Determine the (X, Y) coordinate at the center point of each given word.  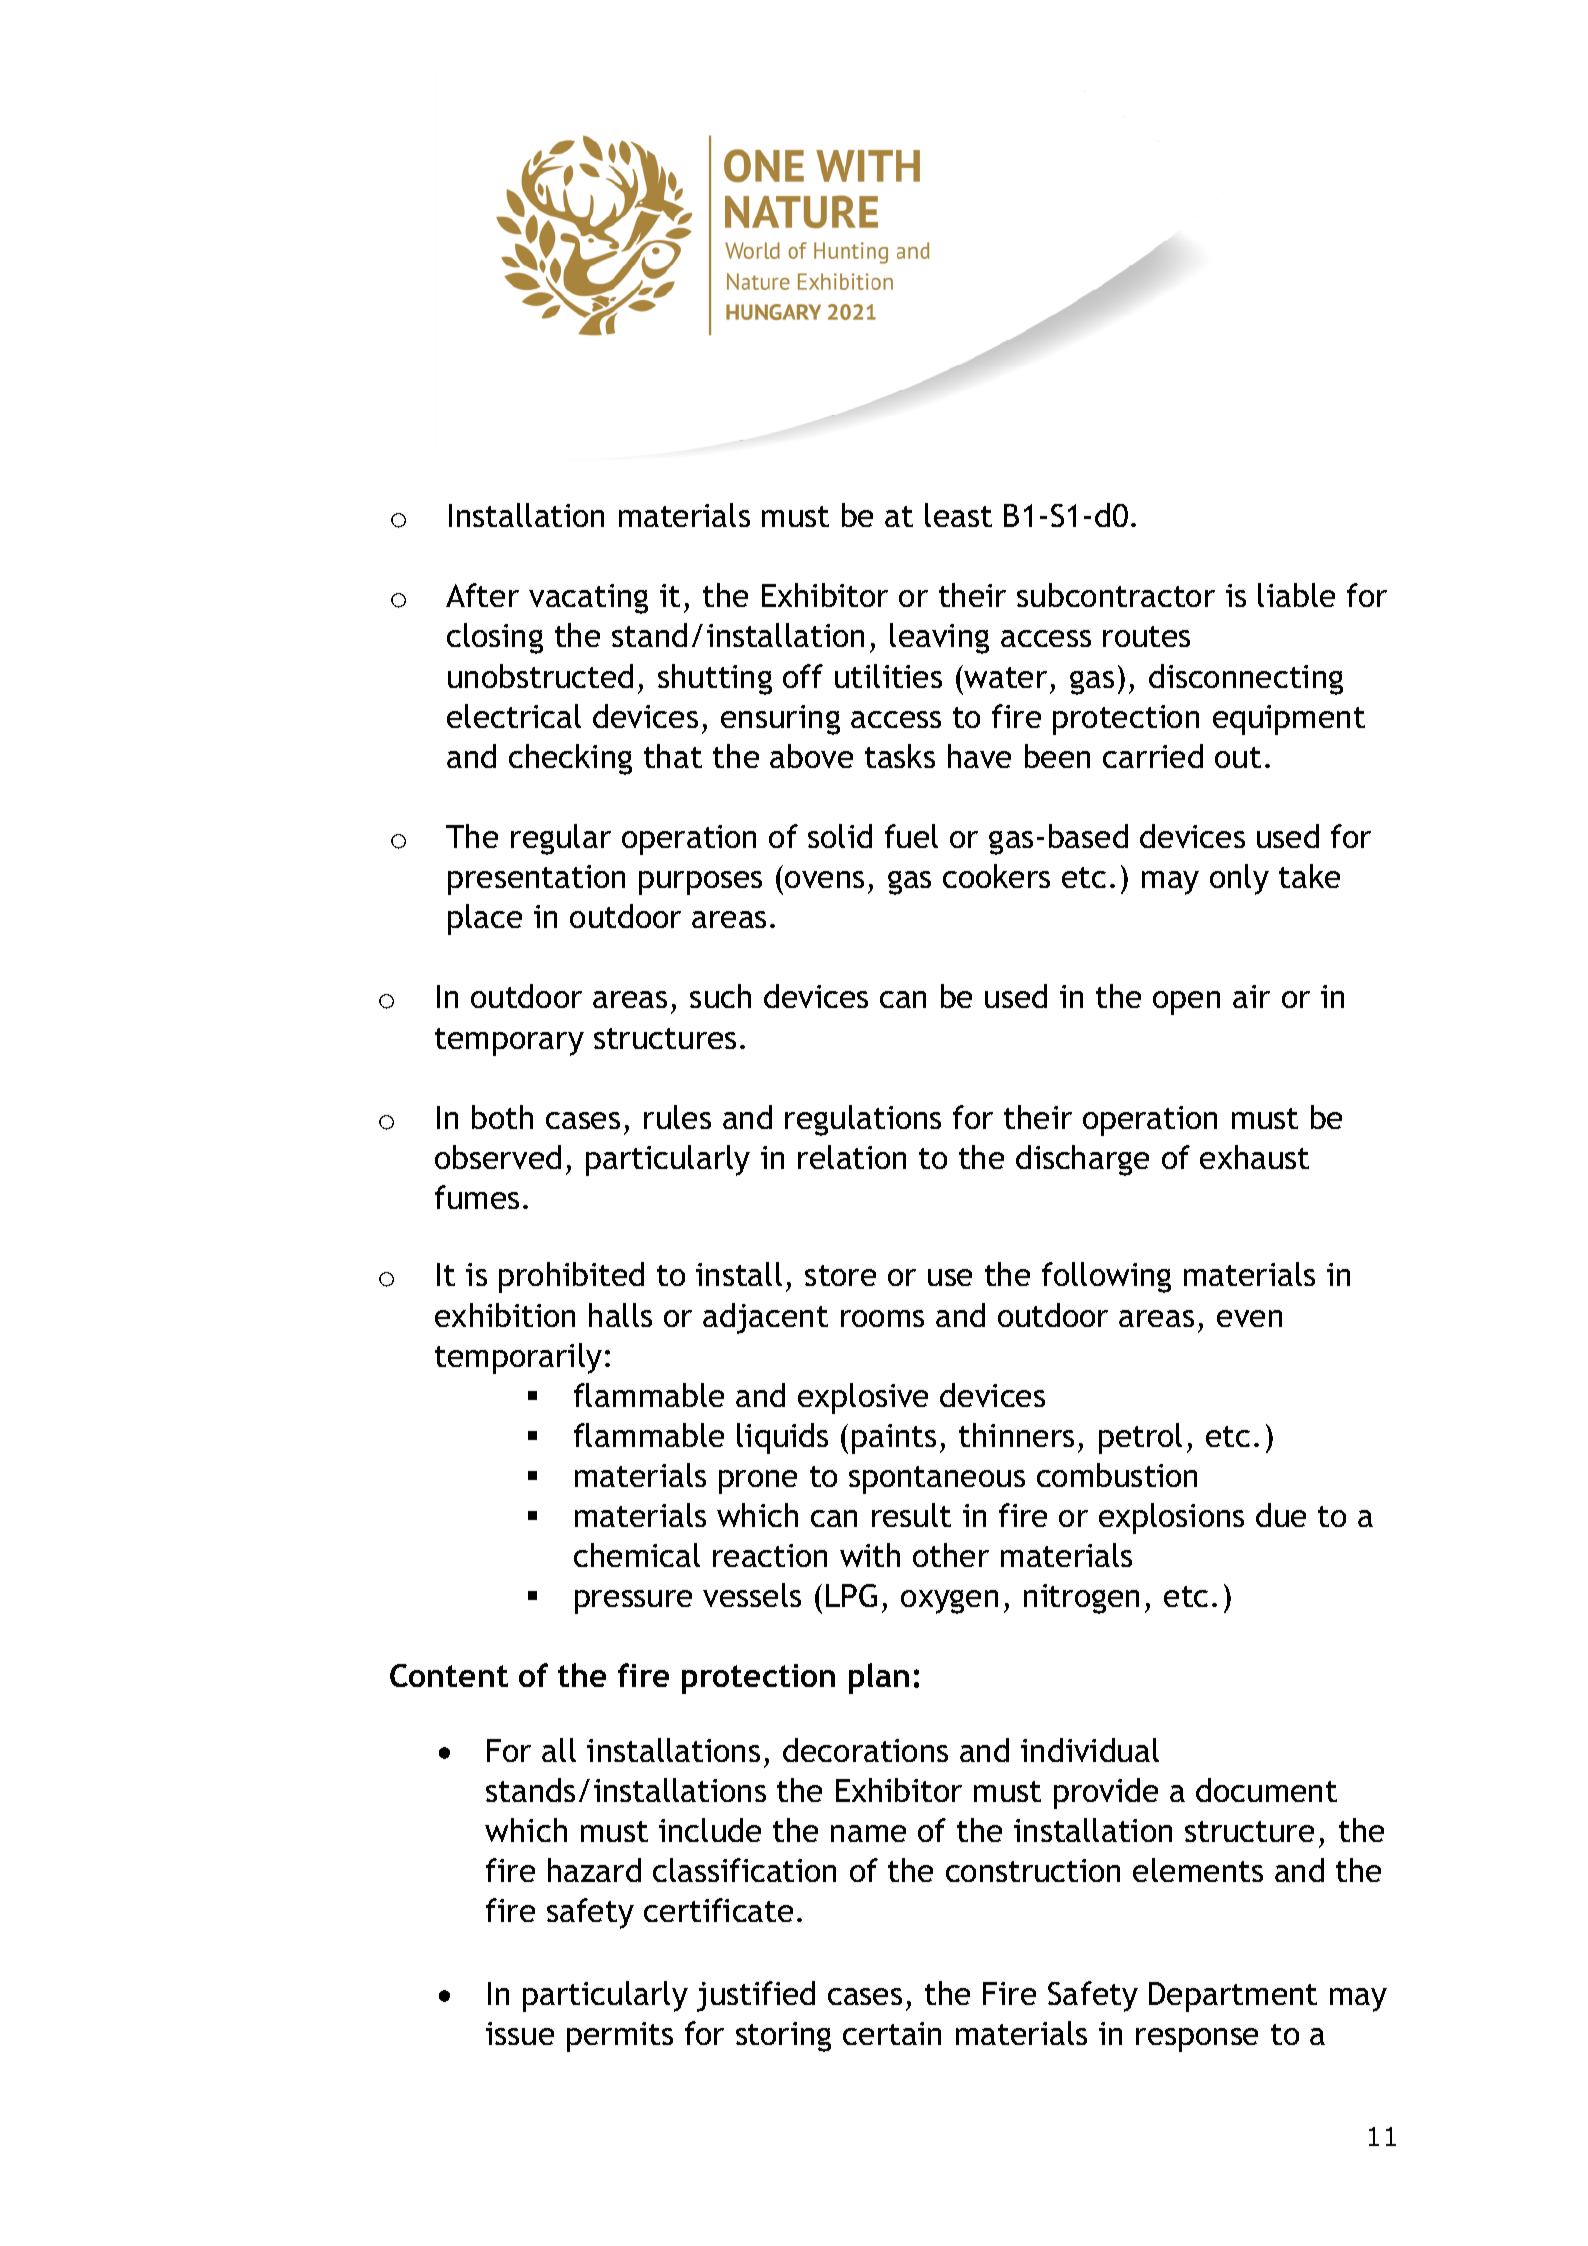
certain (892, 2033)
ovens (824, 879)
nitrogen (1081, 1599)
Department (1233, 1997)
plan (879, 1678)
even (1249, 1318)
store (840, 1275)
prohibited (571, 1277)
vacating (588, 599)
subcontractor (1116, 595)
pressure (633, 1602)
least (958, 515)
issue (520, 2033)
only (1239, 879)
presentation (536, 880)
